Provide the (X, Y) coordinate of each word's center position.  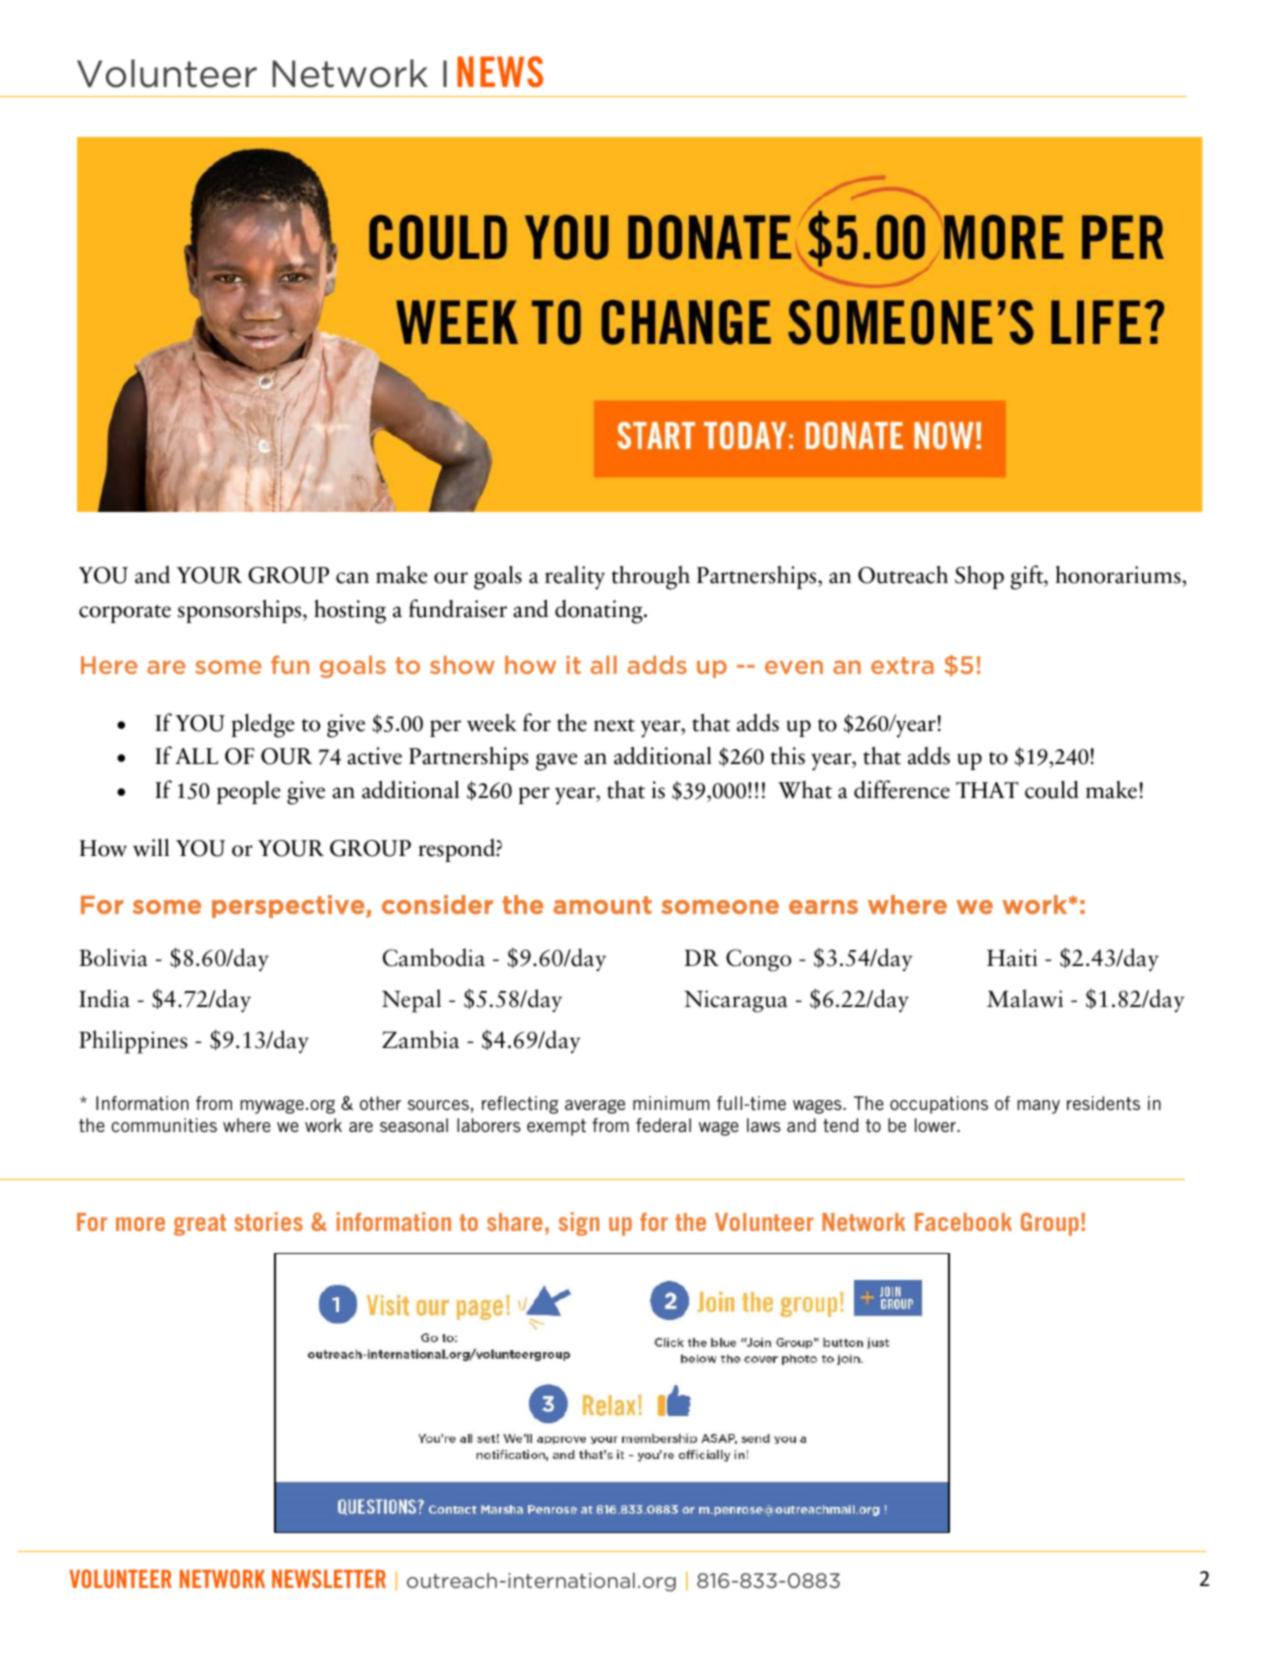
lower (936, 1125)
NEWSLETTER (329, 1578)
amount (602, 905)
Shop (979, 577)
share (514, 1222)
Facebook (963, 1222)
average (595, 1107)
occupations (939, 1105)
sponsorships (239, 611)
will (151, 847)
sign (578, 1224)
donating (600, 612)
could (1052, 789)
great (200, 1225)
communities (164, 1125)
